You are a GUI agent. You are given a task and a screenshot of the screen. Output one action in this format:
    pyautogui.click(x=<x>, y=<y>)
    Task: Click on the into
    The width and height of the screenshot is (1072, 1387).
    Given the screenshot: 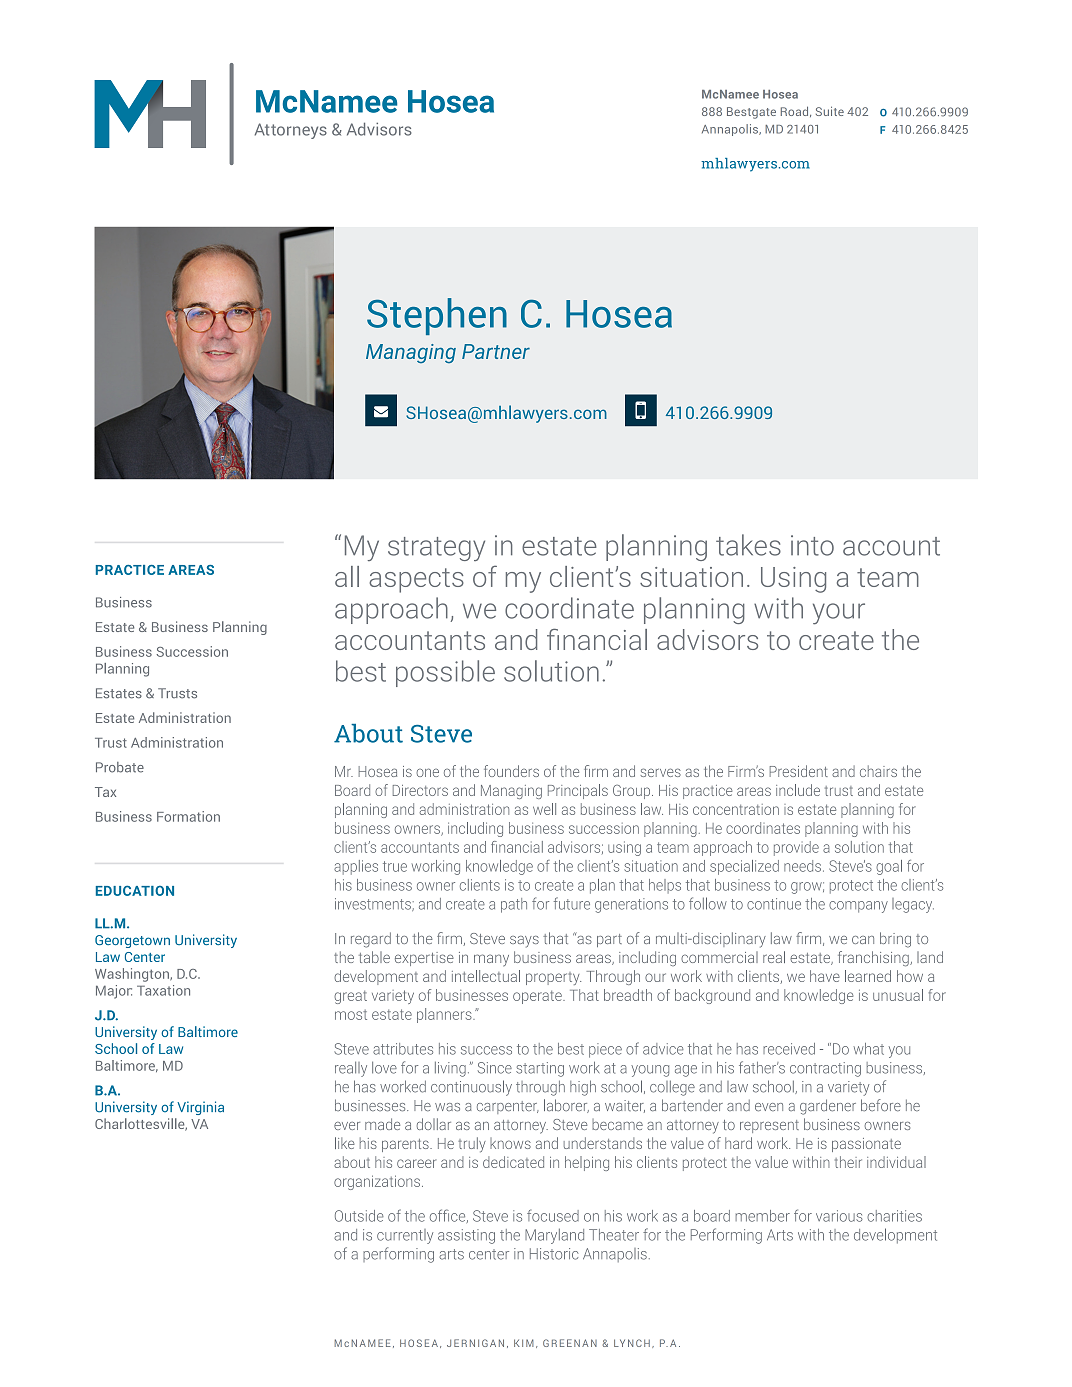 What is the action you would take?
    pyautogui.click(x=812, y=545)
